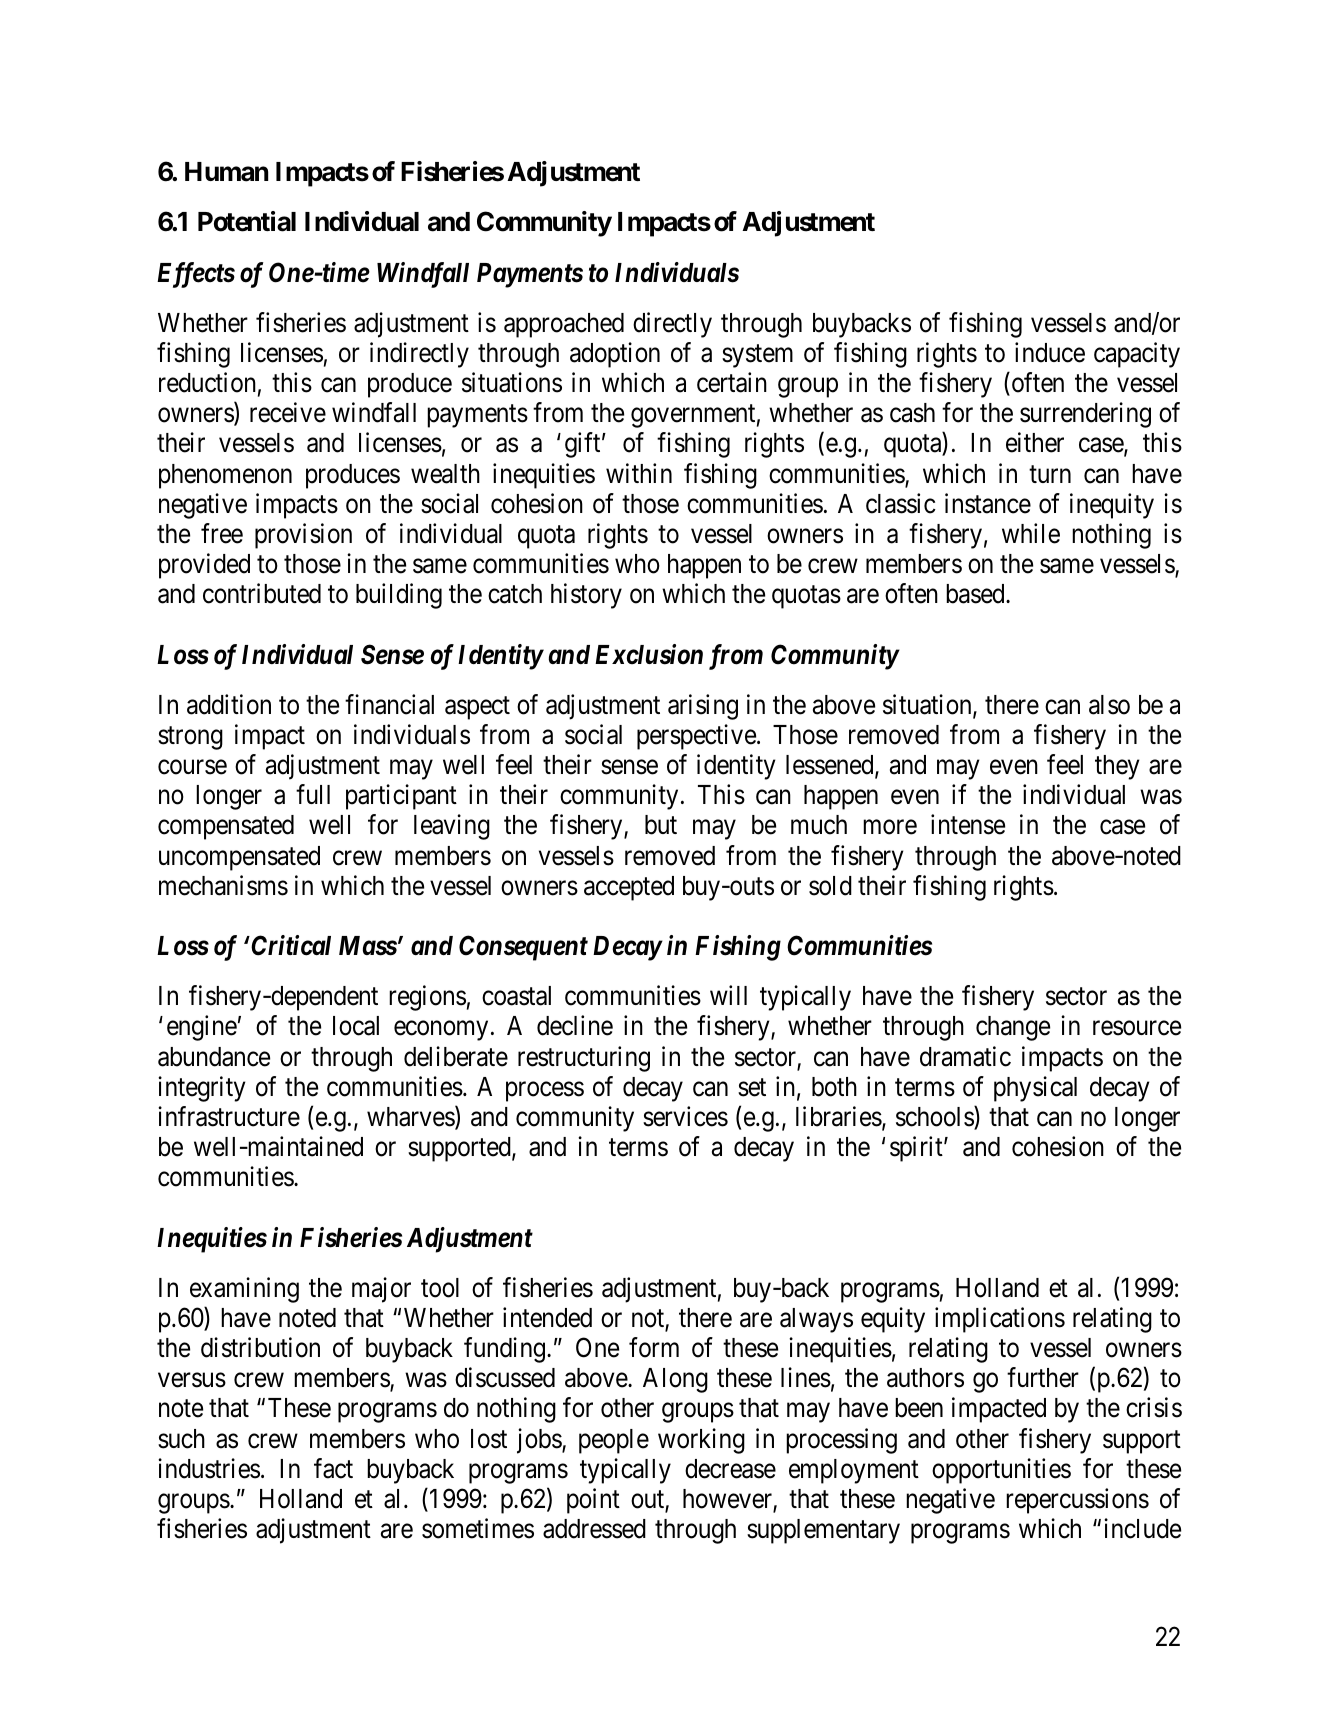  I want to click on approached, so click(564, 325).
